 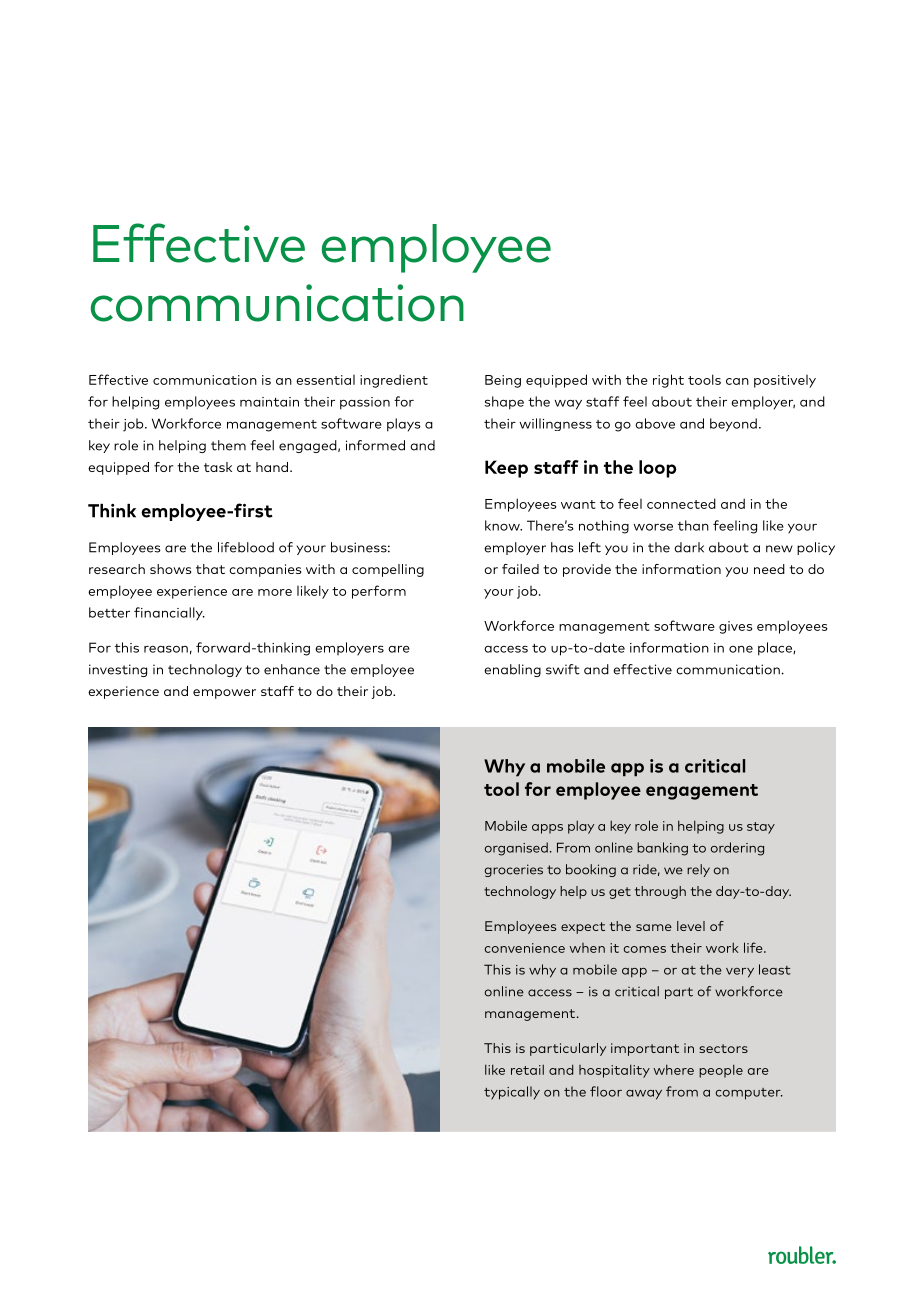 I want to click on gives, so click(x=736, y=627).
